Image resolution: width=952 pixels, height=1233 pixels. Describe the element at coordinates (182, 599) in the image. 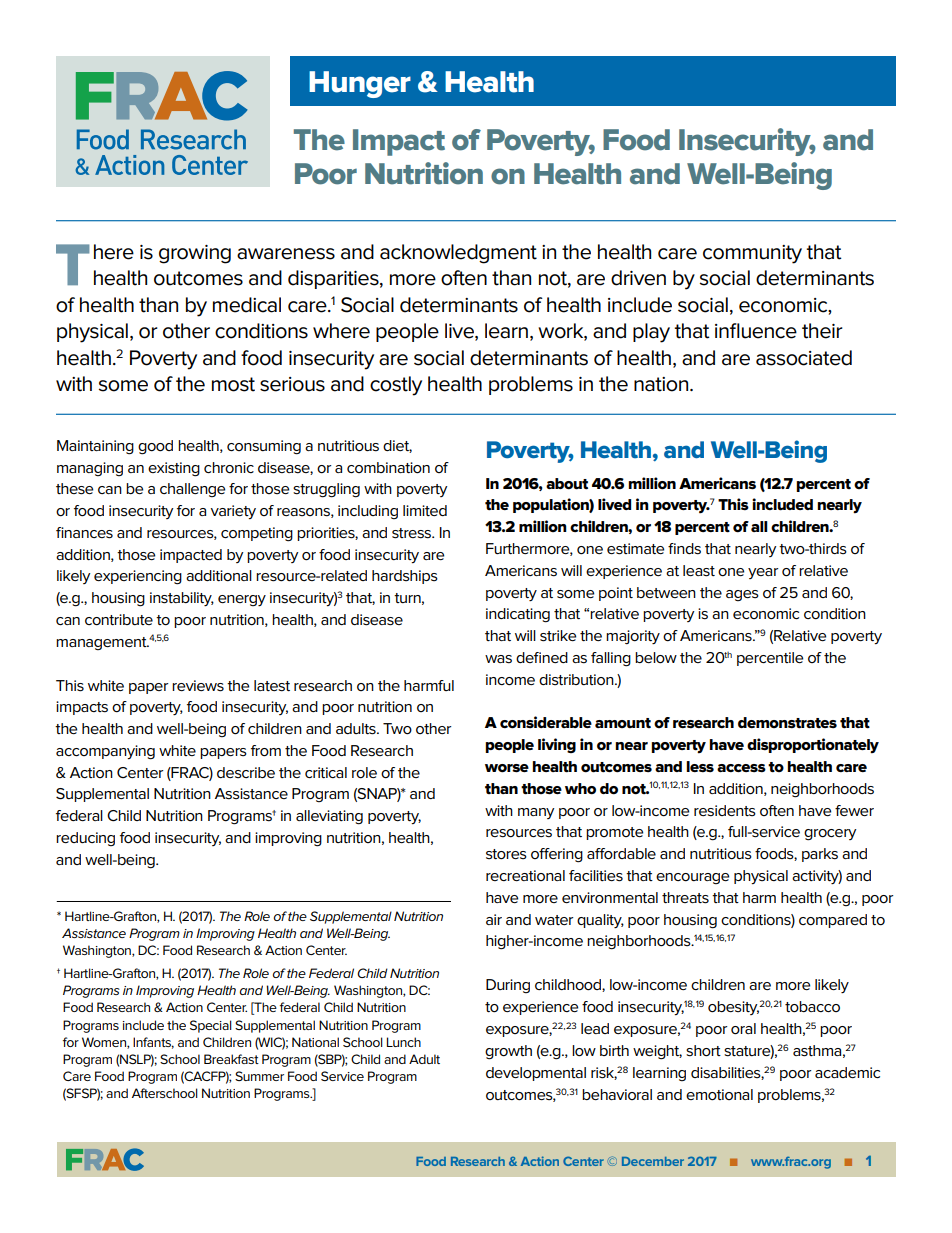

I see `instability` at that location.
